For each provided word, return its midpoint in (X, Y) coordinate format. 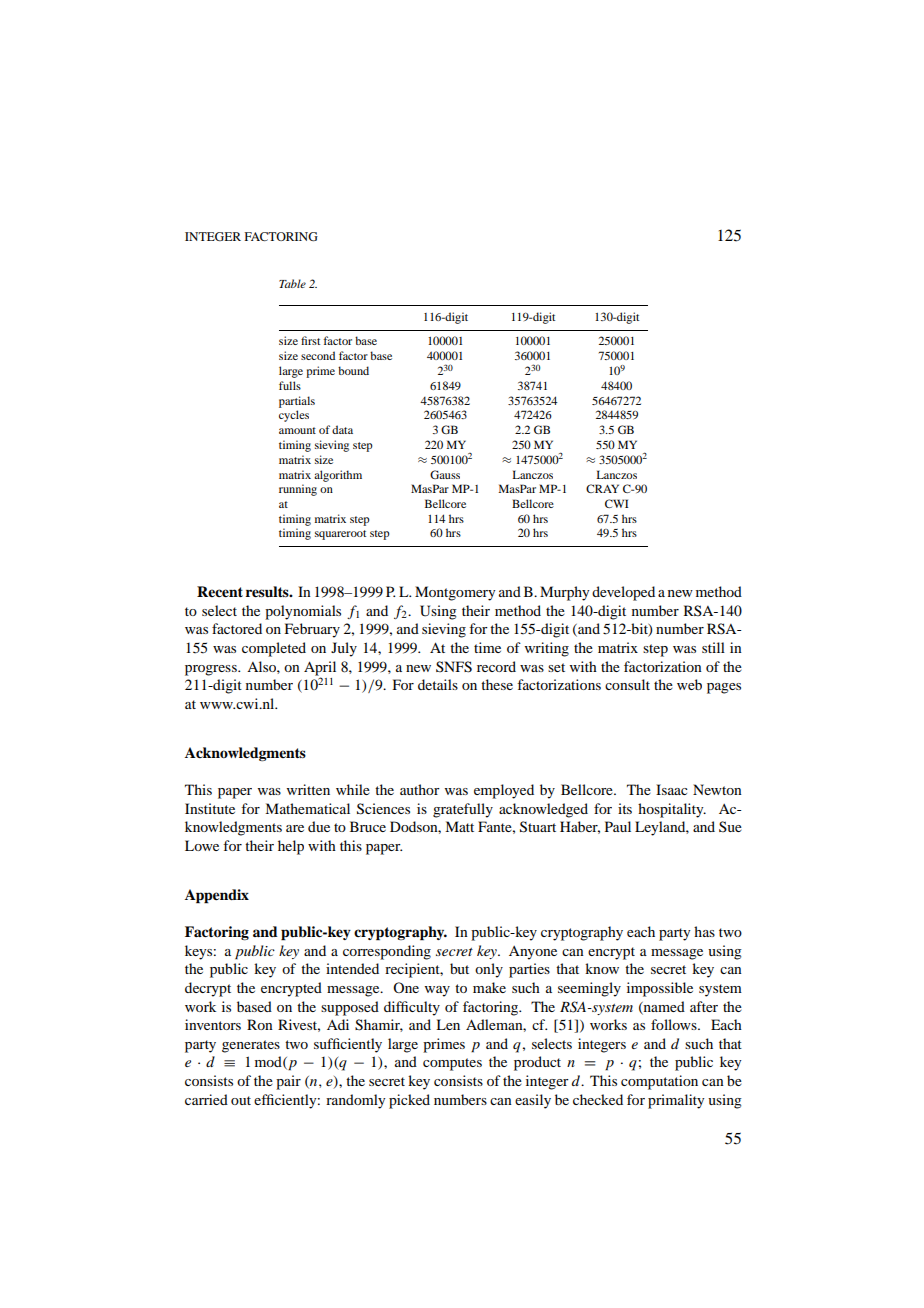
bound (353, 370)
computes (452, 1064)
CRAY (602, 488)
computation (659, 1082)
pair (288, 1082)
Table (292, 283)
